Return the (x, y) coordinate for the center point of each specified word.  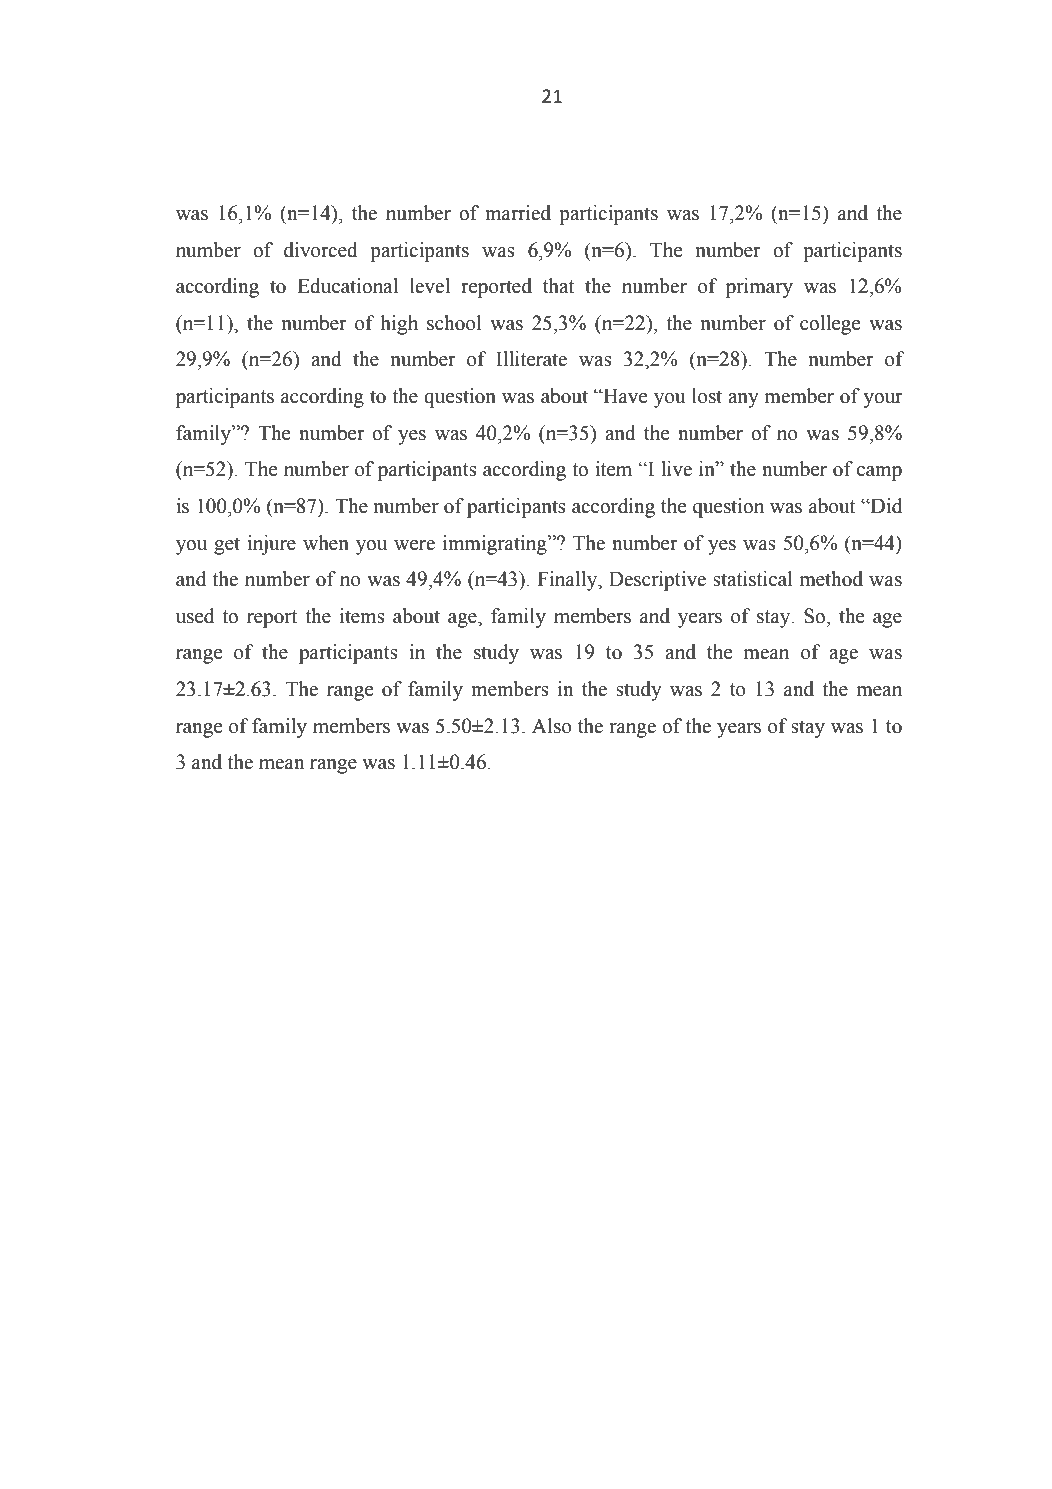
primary (759, 288)
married (518, 213)
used (195, 616)
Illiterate (531, 359)
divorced (321, 250)
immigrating (496, 545)
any (743, 400)
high (399, 325)
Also (552, 726)
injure (271, 545)
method (831, 579)
